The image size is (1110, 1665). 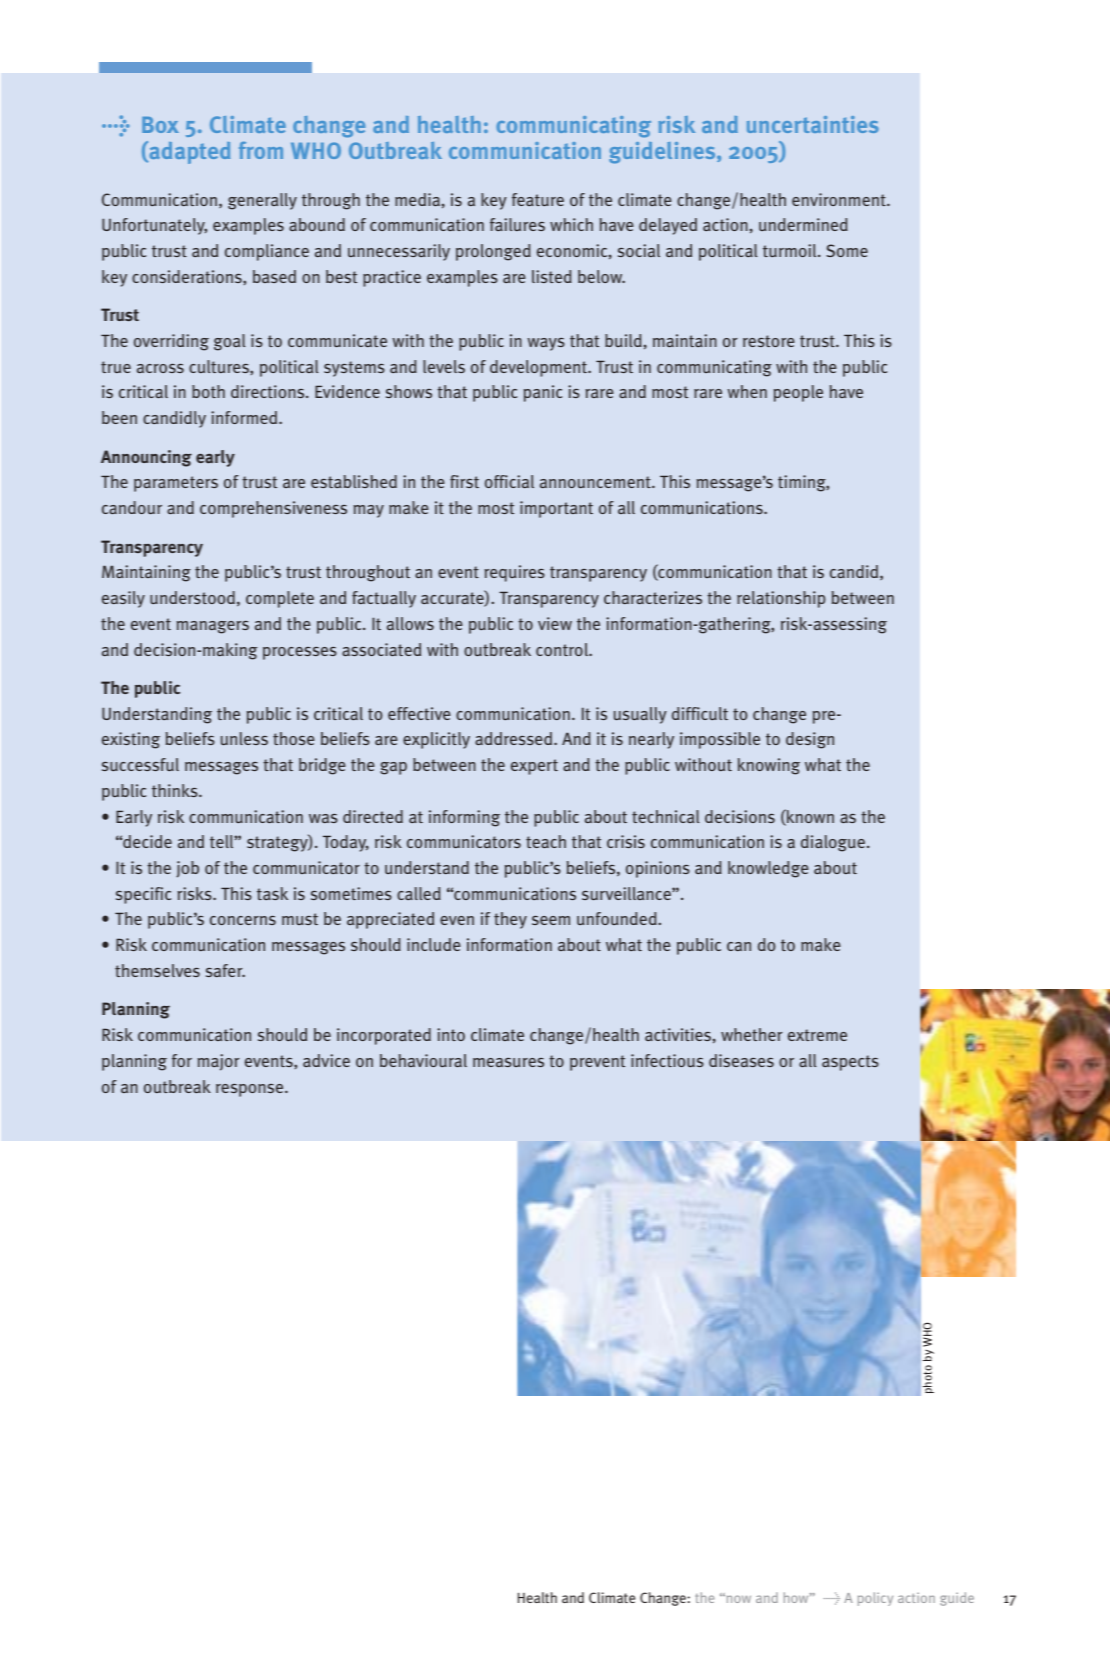 I want to click on job, so click(x=187, y=869).
